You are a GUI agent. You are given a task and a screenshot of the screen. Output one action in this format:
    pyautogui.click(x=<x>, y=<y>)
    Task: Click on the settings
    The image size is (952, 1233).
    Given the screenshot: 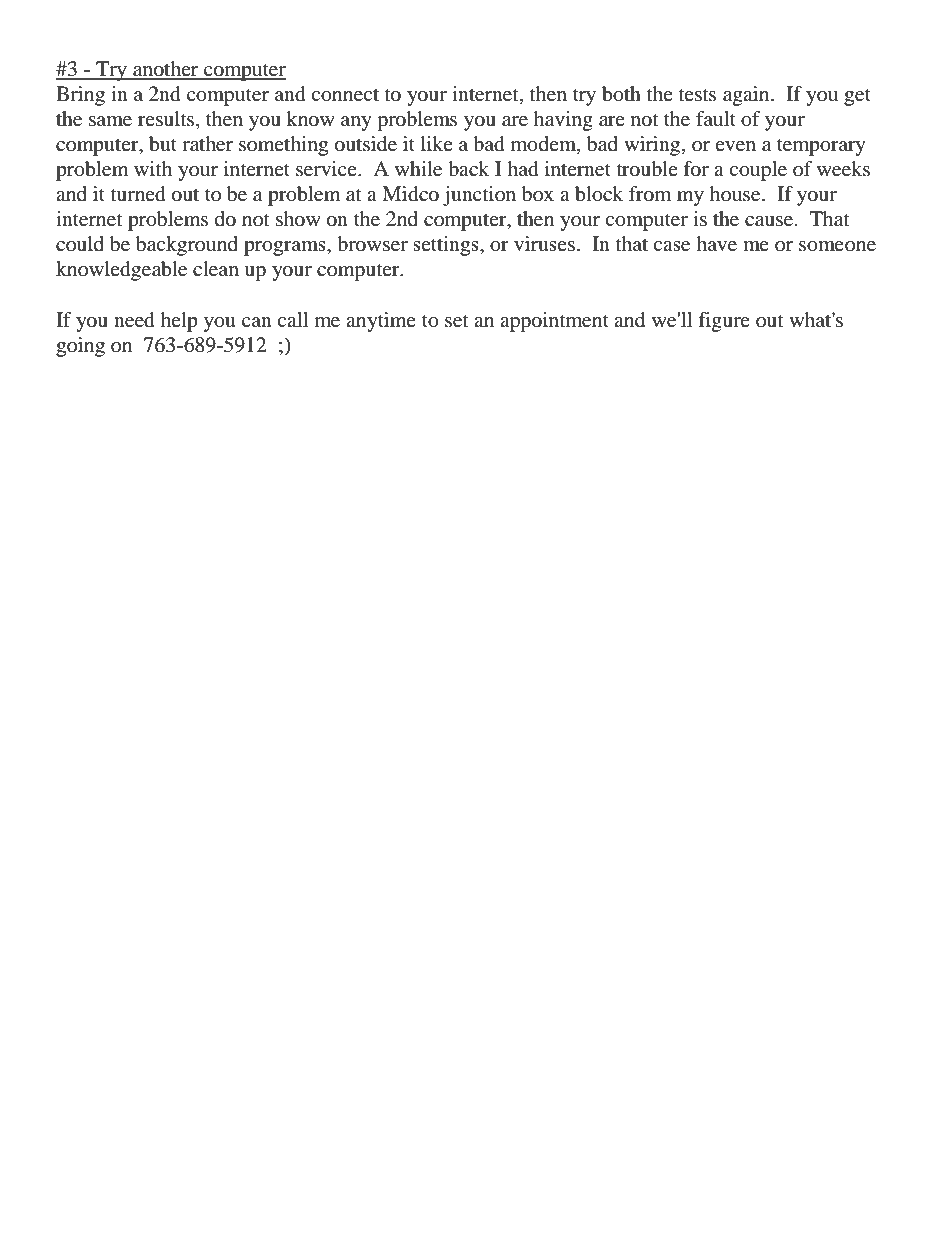 What is the action you would take?
    pyautogui.click(x=447, y=246)
